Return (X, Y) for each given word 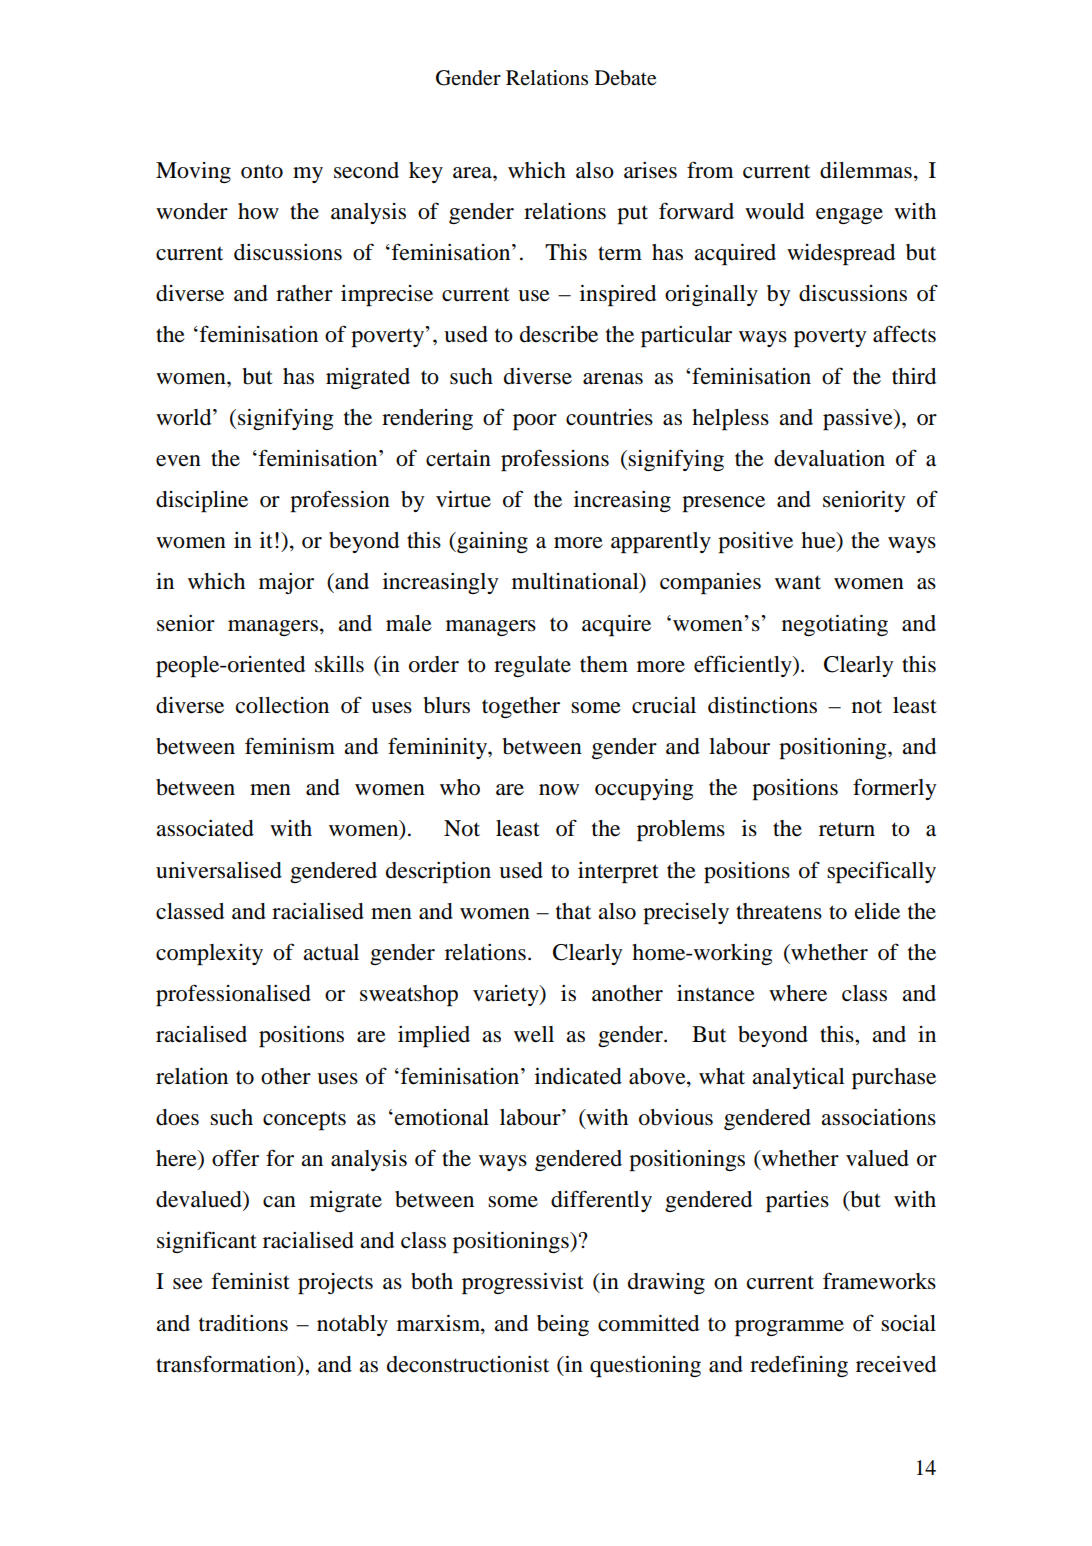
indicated (578, 1076)
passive (859, 420)
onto (262, 171)
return (847, 829)
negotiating (835, 625)
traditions (243, 1323)
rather (304, 293)
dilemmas (866, 170)
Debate (625, 78)
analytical (798, 1078)
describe (559, 334)
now (559, 790)
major (286, 583)
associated (205, 828)
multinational (576, 582)
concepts (304, 1121)
